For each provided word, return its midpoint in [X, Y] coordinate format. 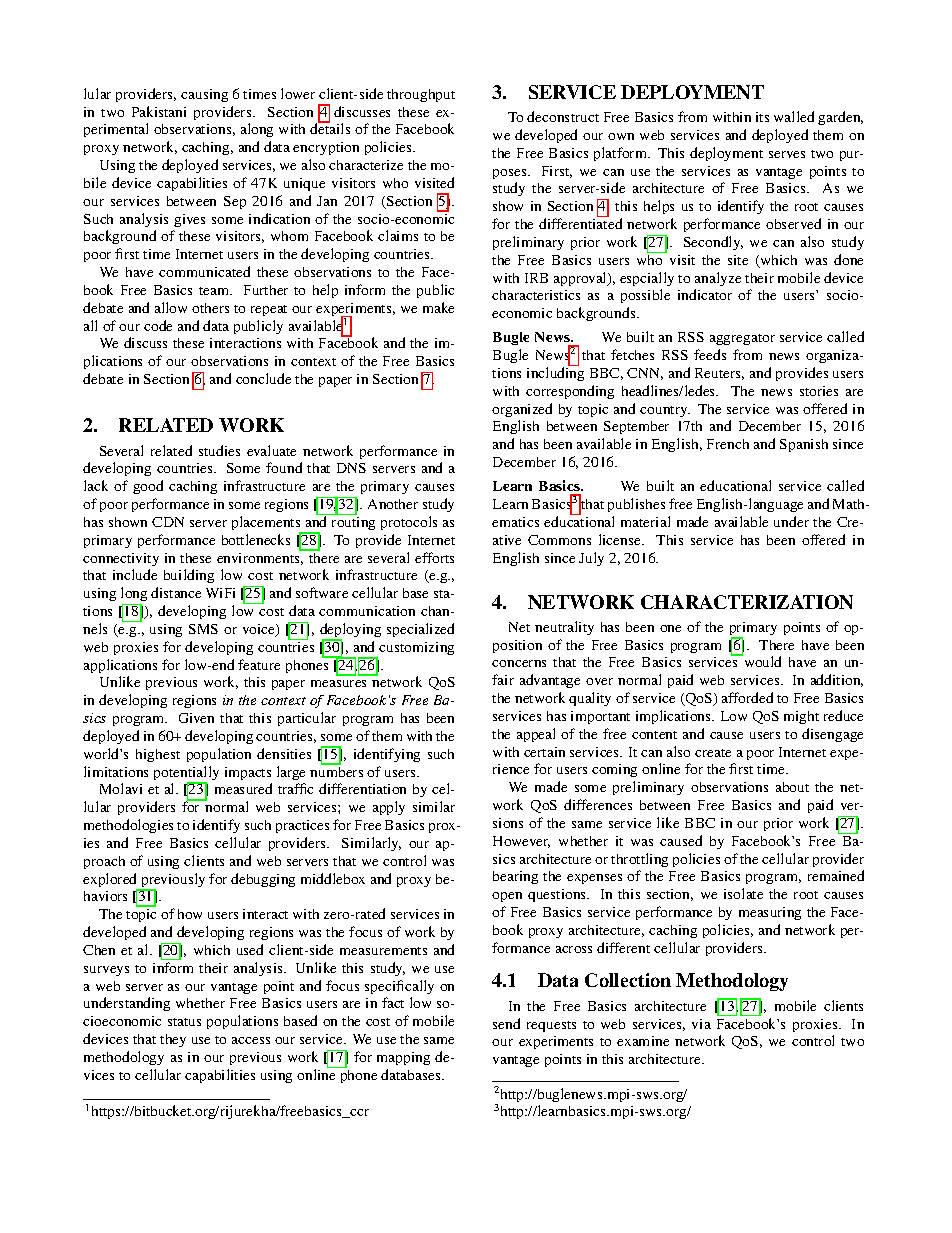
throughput [421, 95]
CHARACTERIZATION [747, 602]
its [762, 117]
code [158, 325]
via [701, 1024]
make [438, 307]
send [506, 1023]
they [173, 1040]
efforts [434, 557]
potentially [186, 774]
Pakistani [159, 111]
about [792, 787]
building [189, 576]
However [521, 842]
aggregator [742, 339]
